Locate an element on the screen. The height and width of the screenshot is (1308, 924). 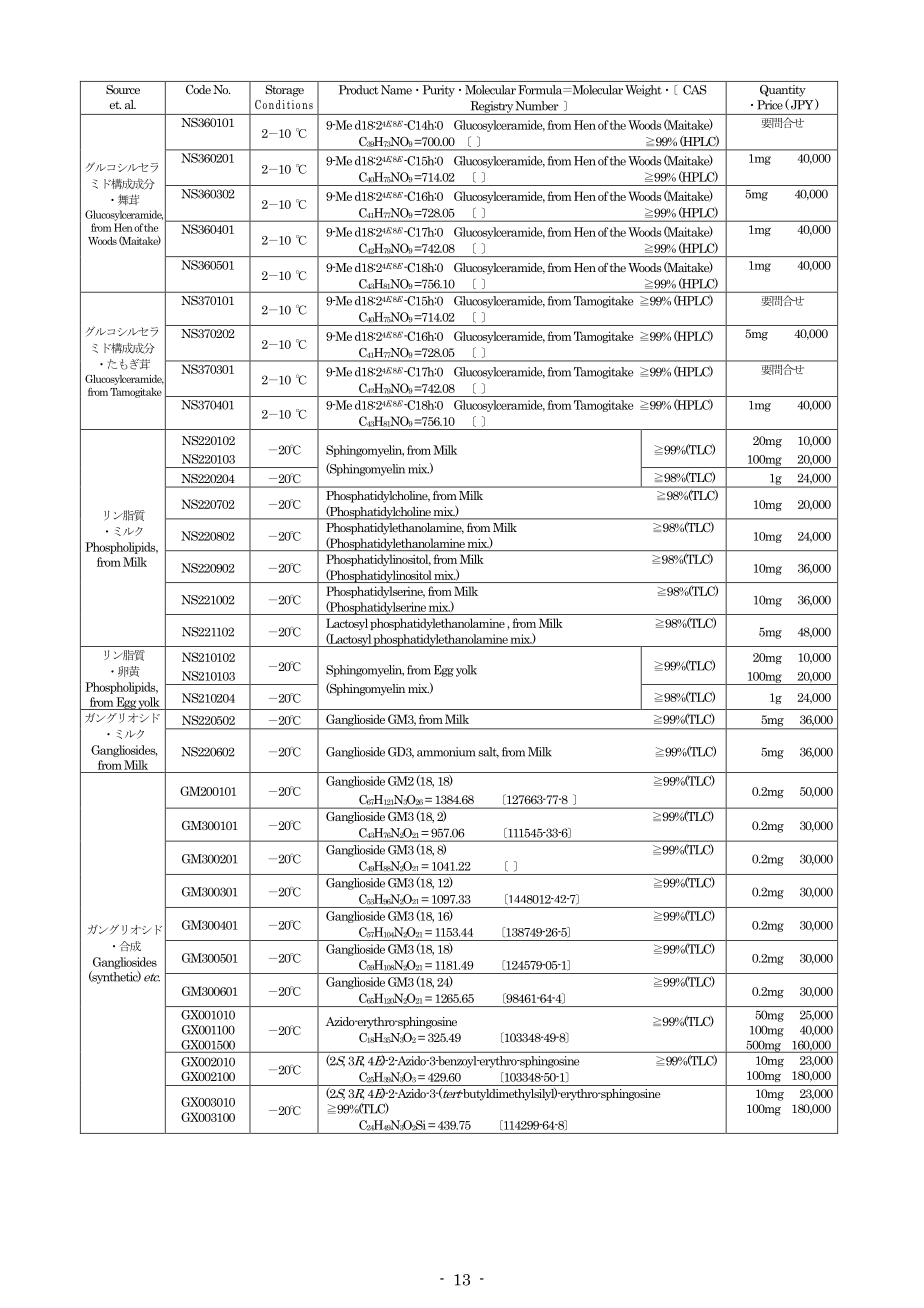
salt is located at coordinates (488, 752).
